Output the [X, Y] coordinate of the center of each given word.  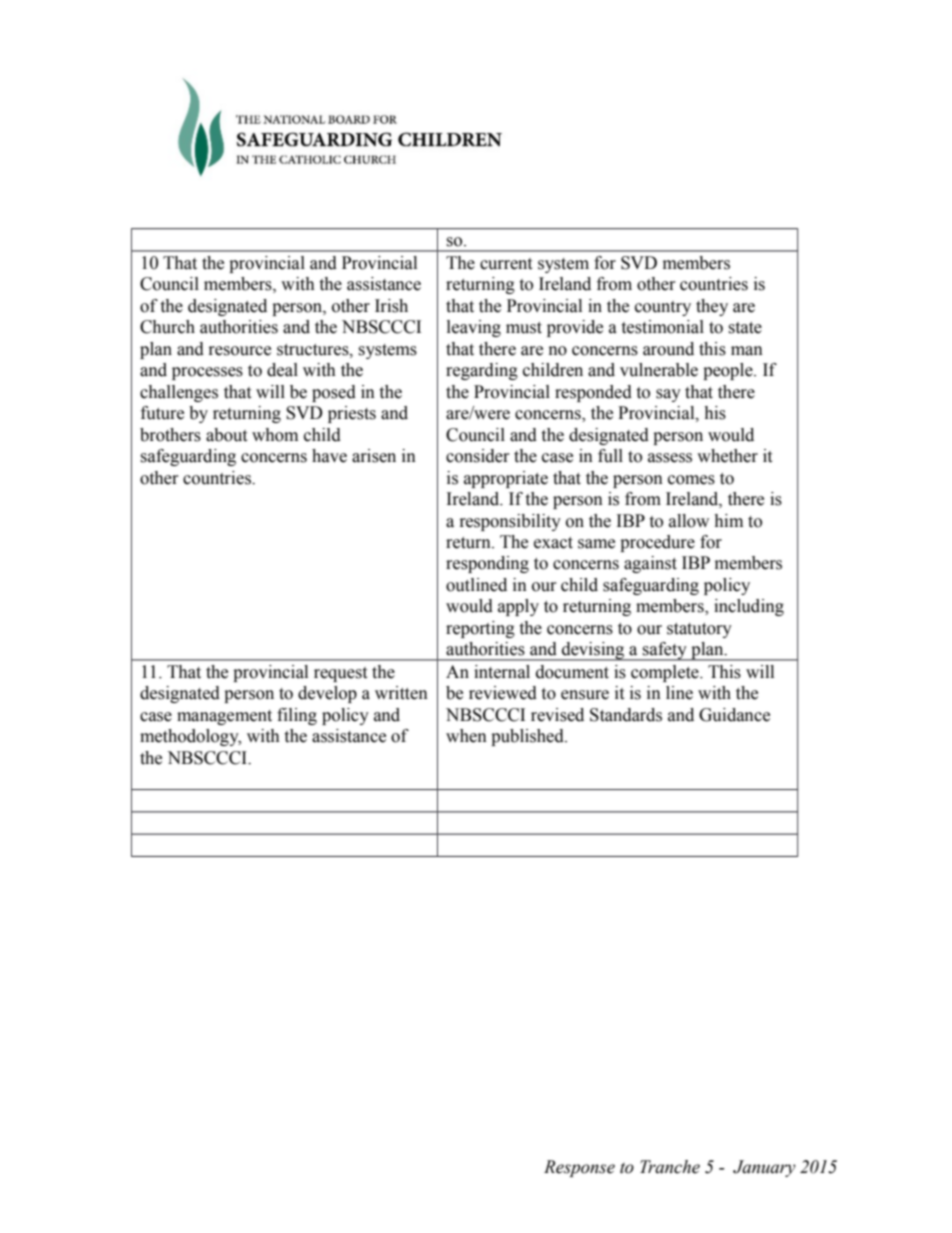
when [466, 736]
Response [579, 1168]
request [340, 674]
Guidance [734, 715]
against [650, 564]
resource [240, 351]
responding [487, 564]
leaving [474, 328]
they [712, 307]
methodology [190, 737]
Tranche [670, 1167]
